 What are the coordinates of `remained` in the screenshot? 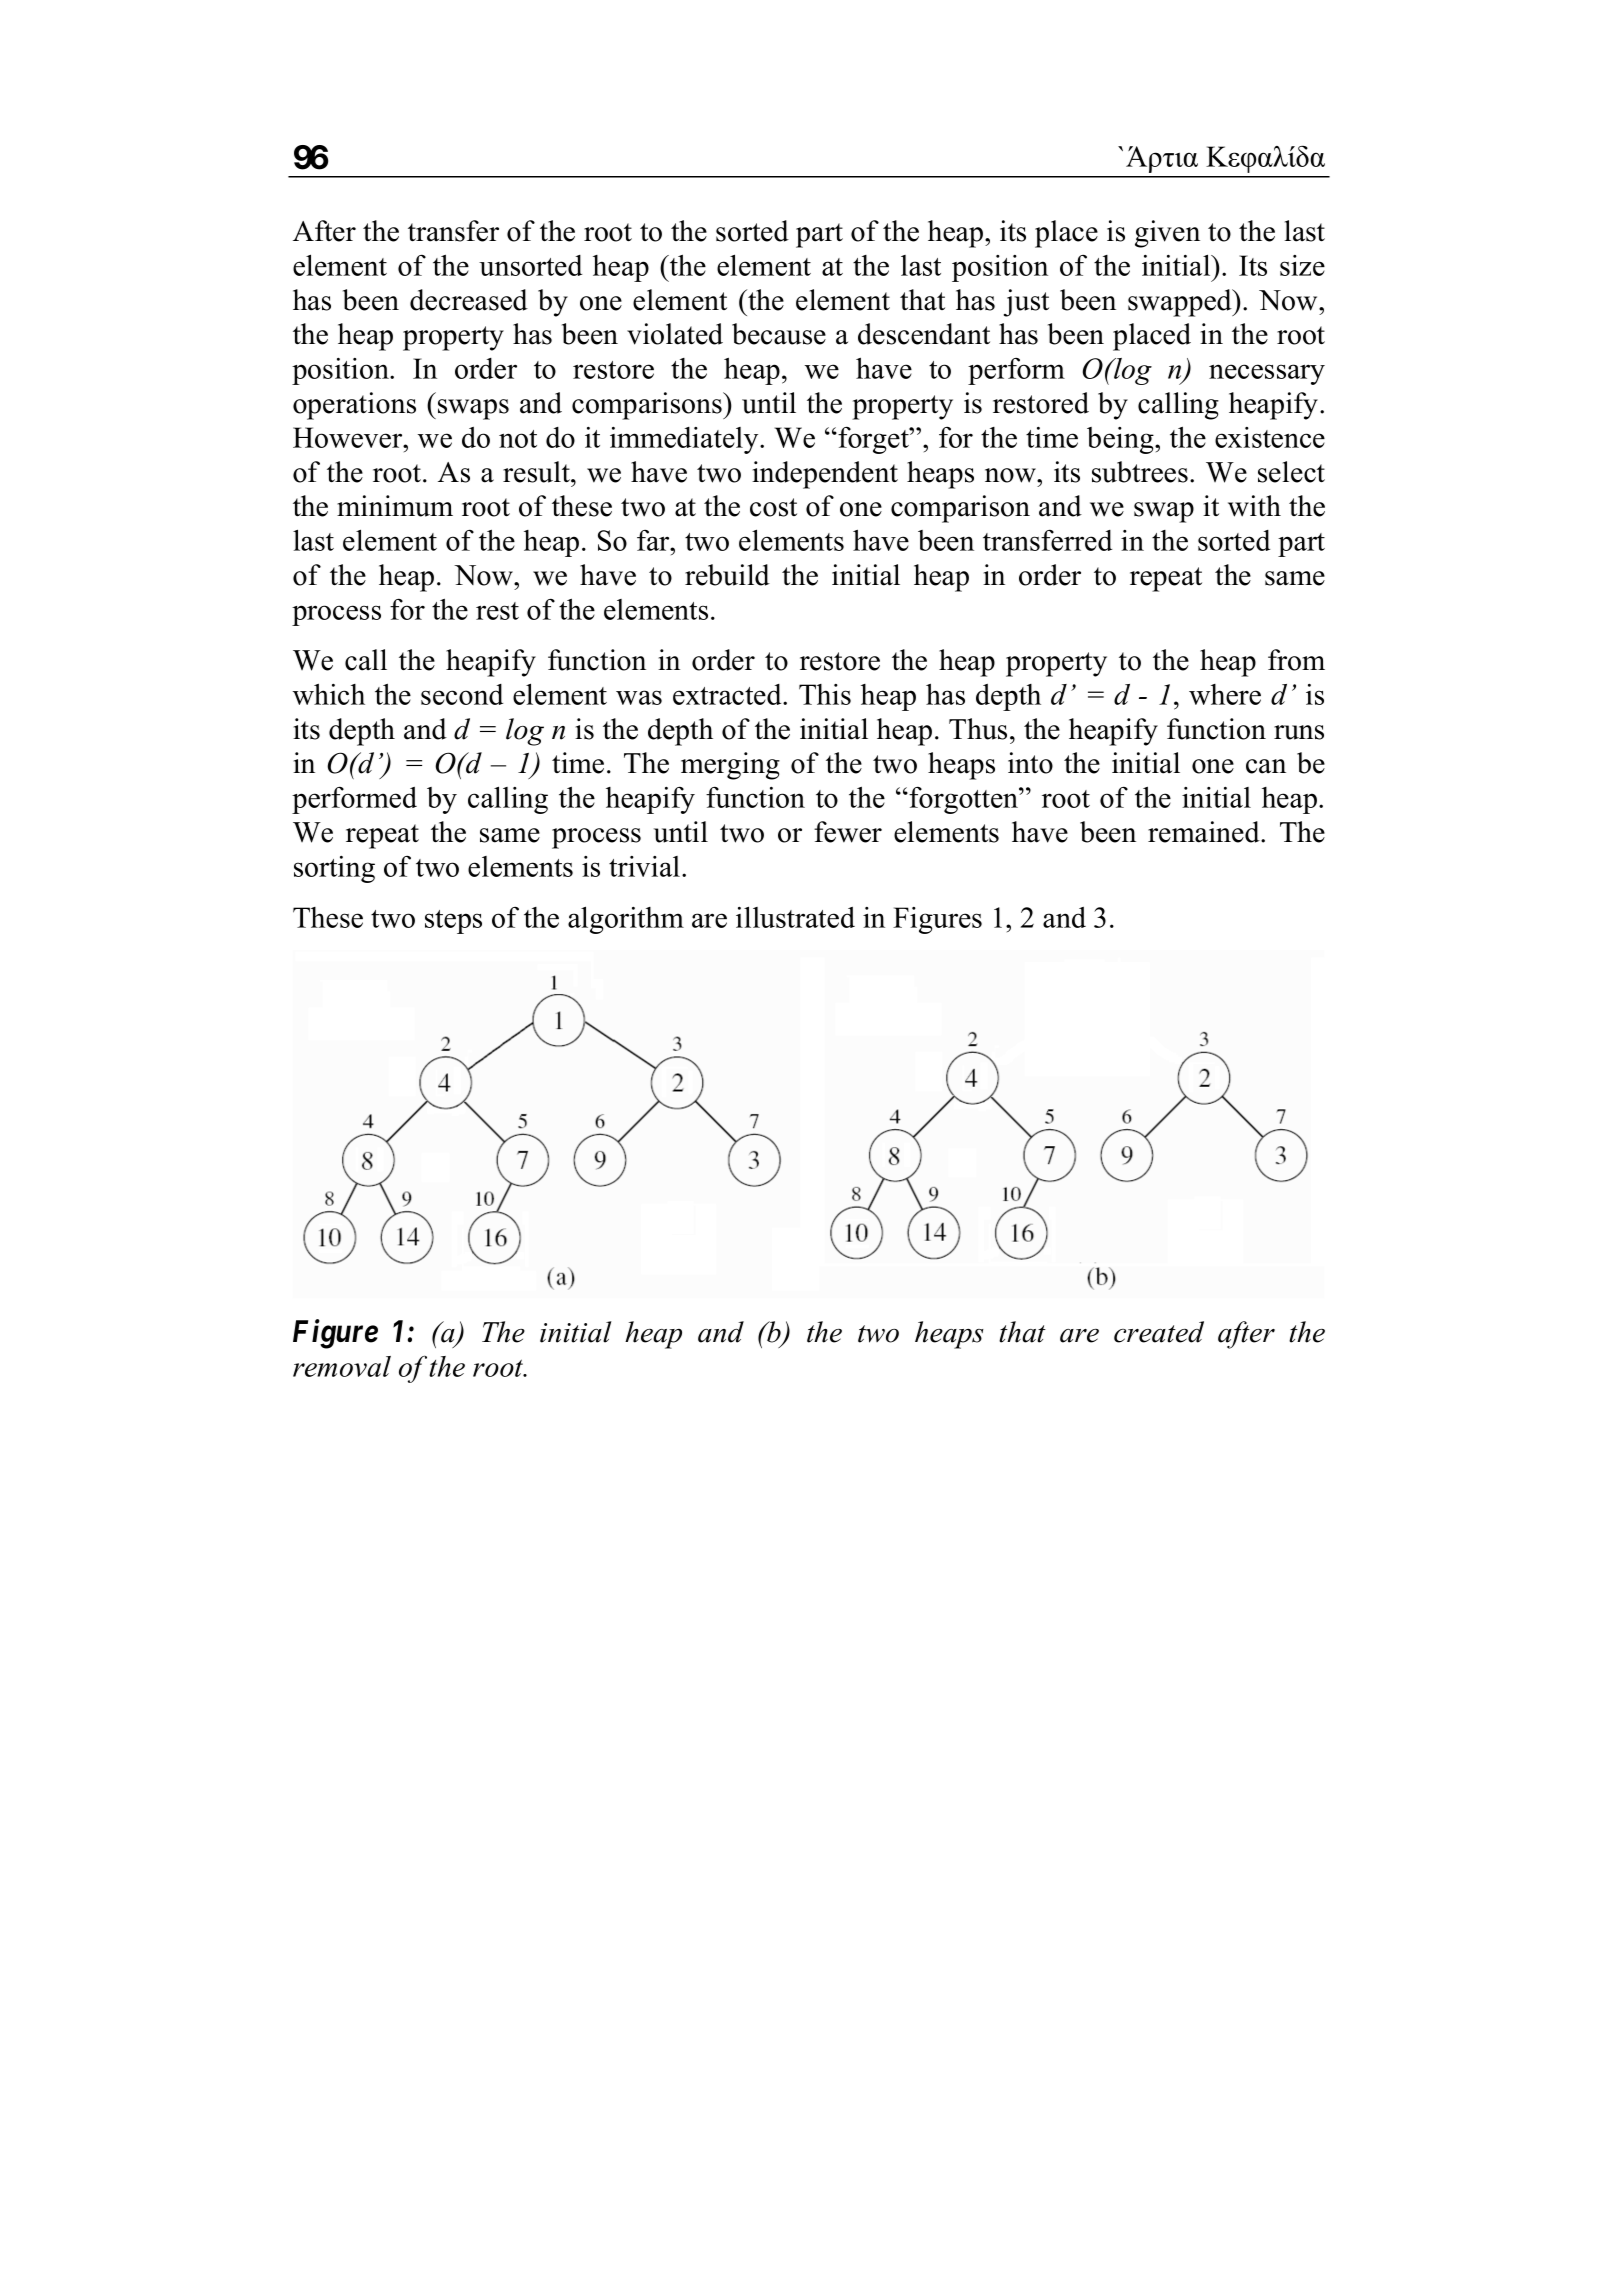 It's located at (1205, 832).
